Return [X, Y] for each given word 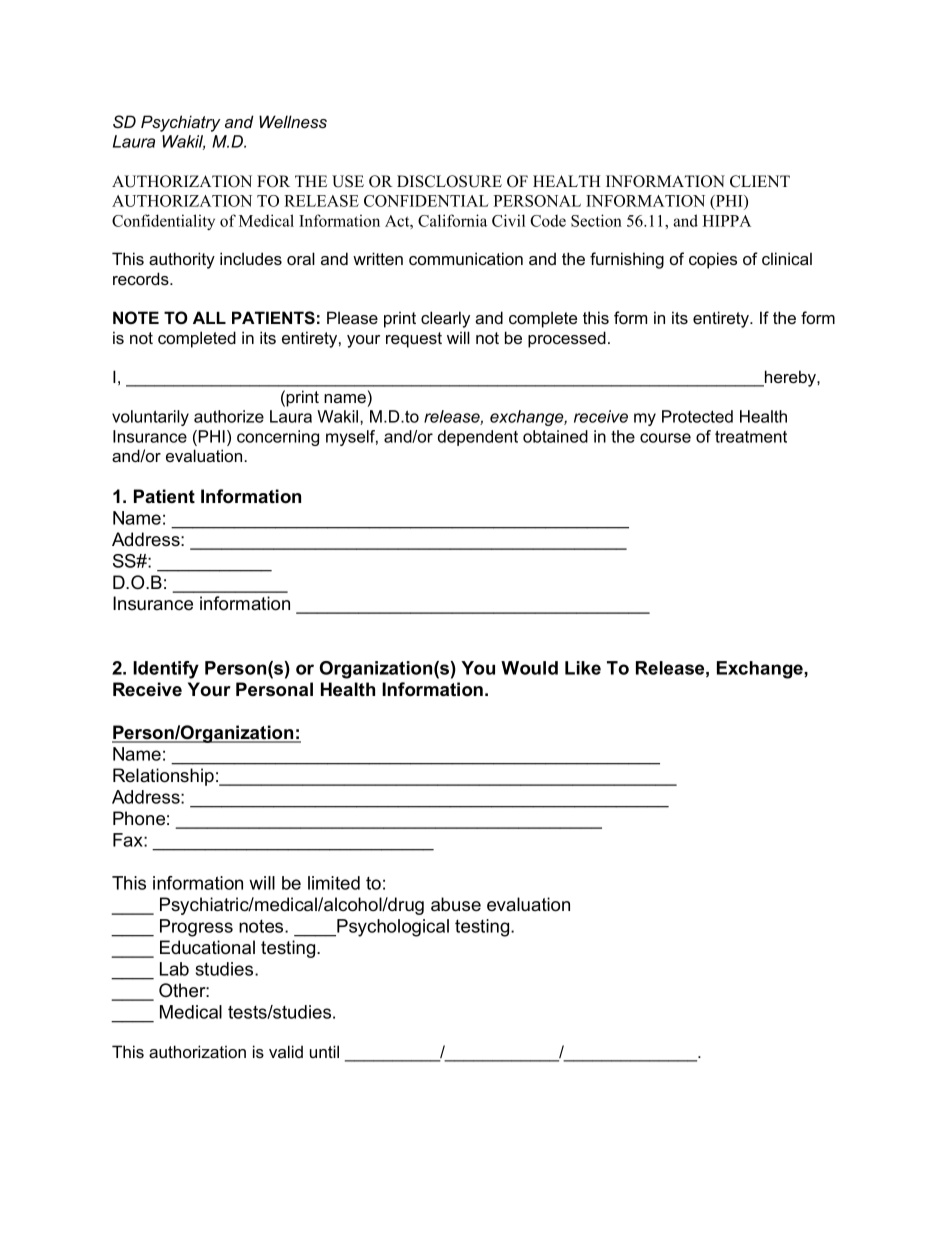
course [665, 438]
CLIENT [760, 181]
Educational [207, 947]
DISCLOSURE [449, 181]
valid [286, 1051]
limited [334, 883]
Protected [697, 416]
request [414, 340]
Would [529, 668]
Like [583, 668]
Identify [166, 670]
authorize [229, 416]
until [324, 1051]
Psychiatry [181, 123]
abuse [456, 904]
